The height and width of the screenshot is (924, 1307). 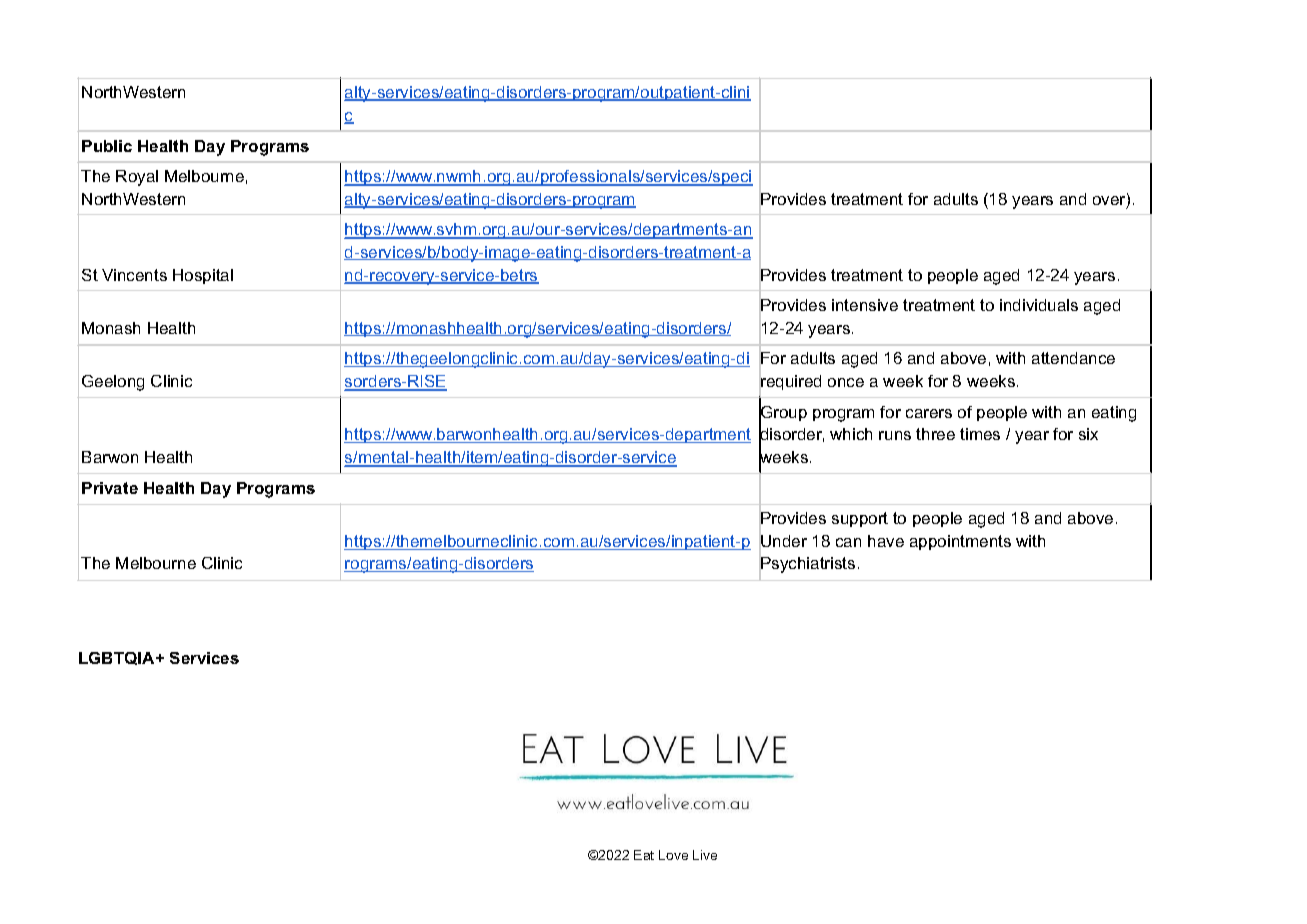 I want to click on can, so click(x=848, y=542).
